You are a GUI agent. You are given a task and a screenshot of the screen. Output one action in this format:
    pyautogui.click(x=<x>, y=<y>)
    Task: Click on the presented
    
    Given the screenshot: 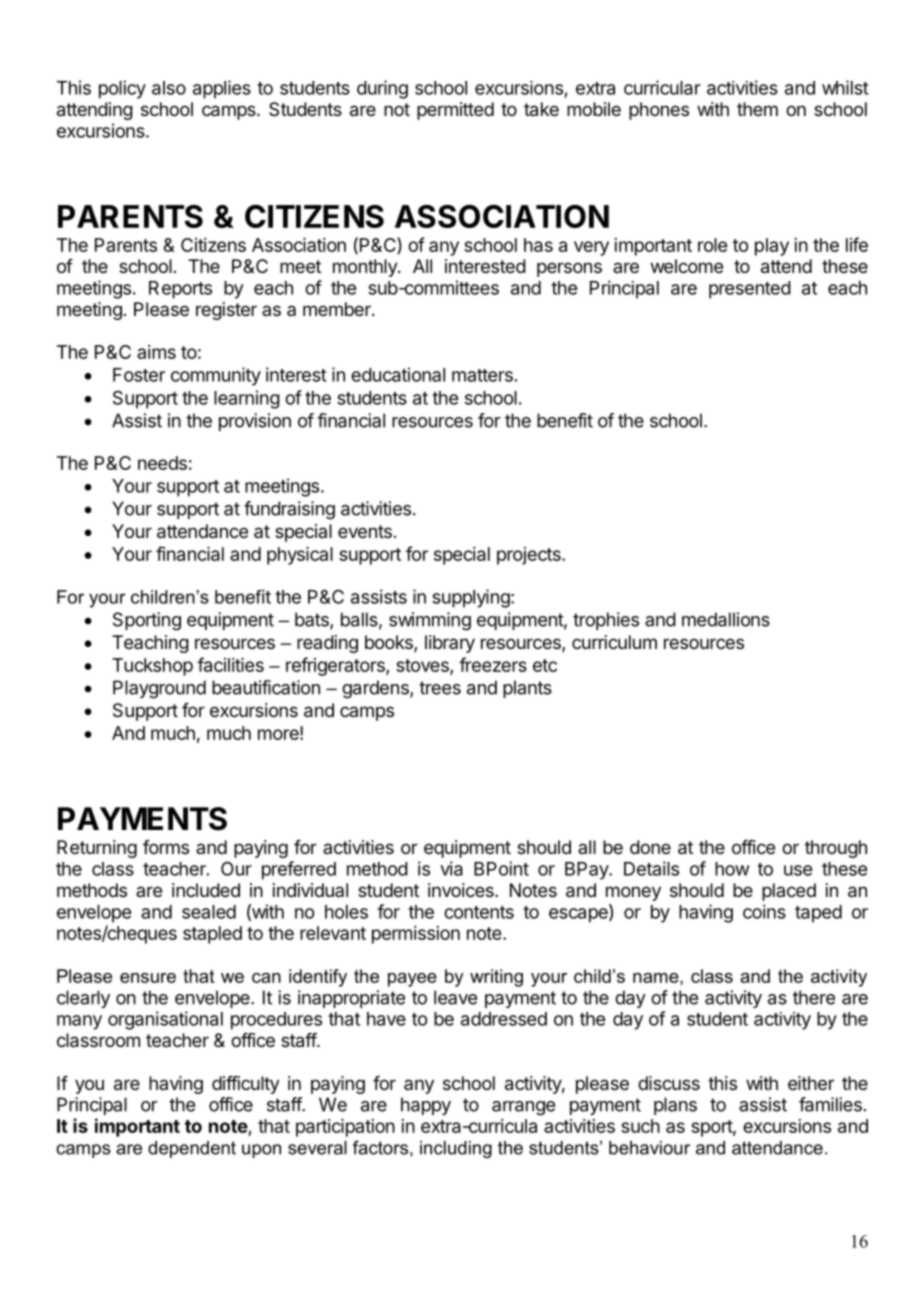 What is the action you would take?
    pyautogui.click(x=750, y=290)
